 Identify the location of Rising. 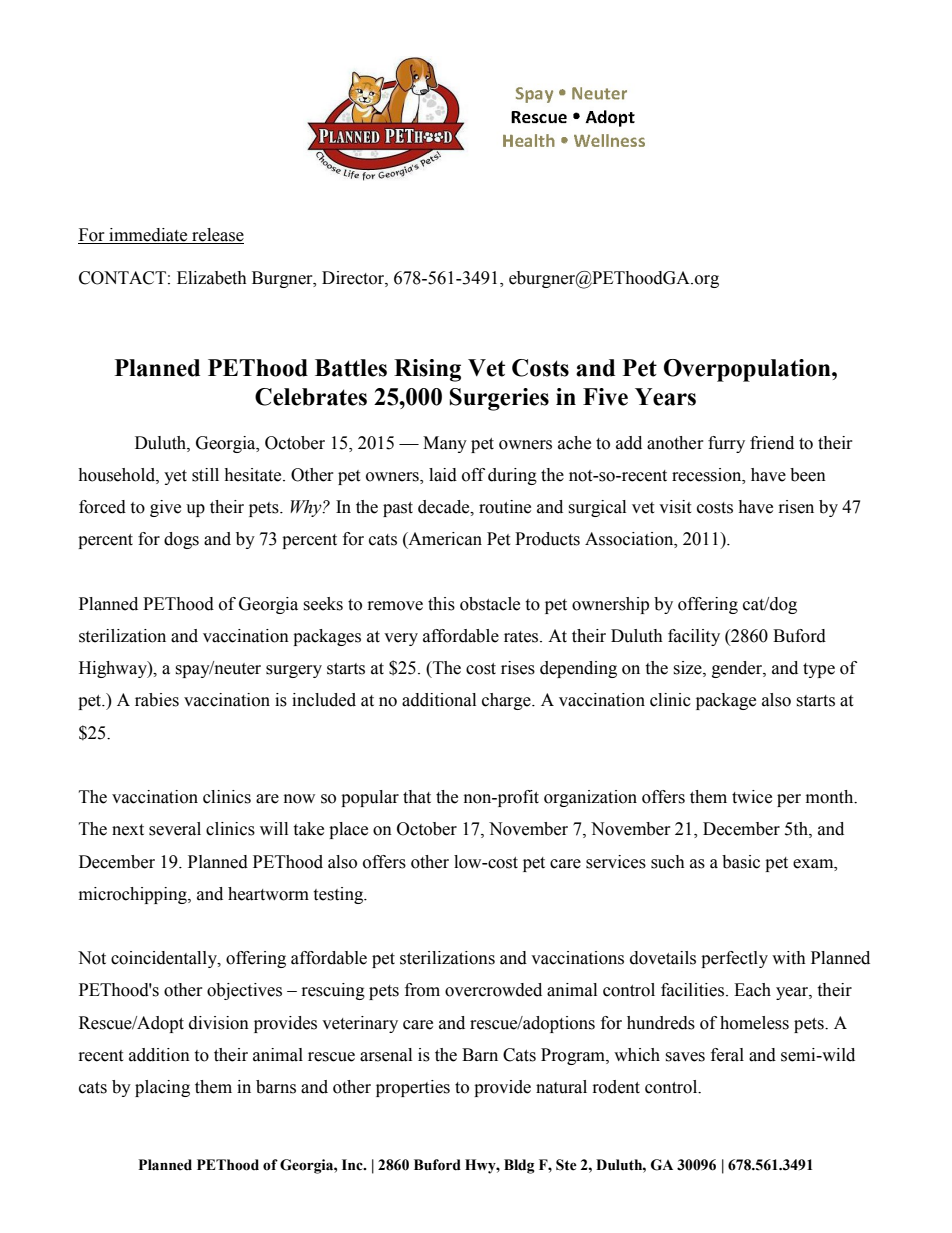
(427, 370).
